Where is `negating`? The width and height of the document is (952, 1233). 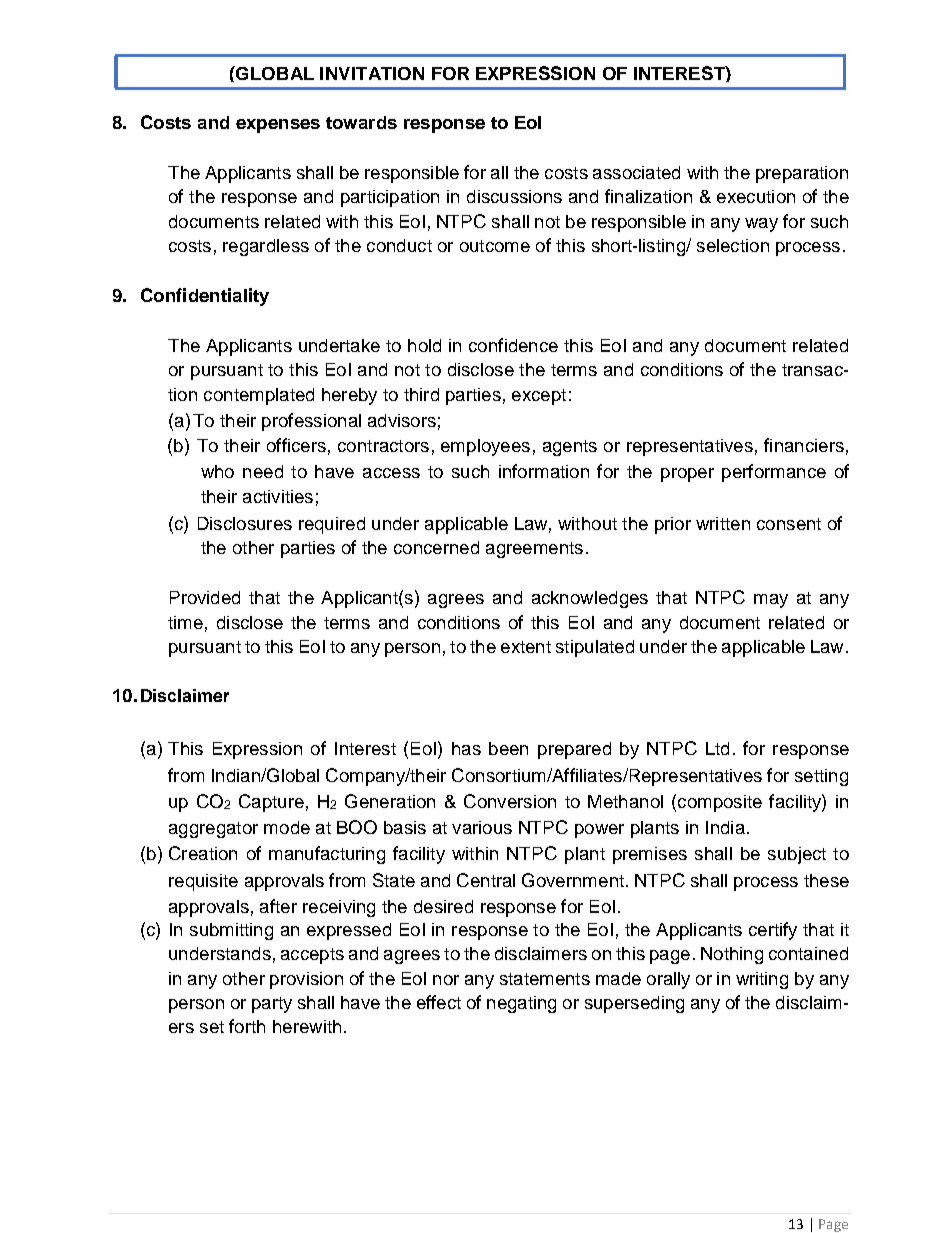 negating is located at coordinates (521, 1004).
